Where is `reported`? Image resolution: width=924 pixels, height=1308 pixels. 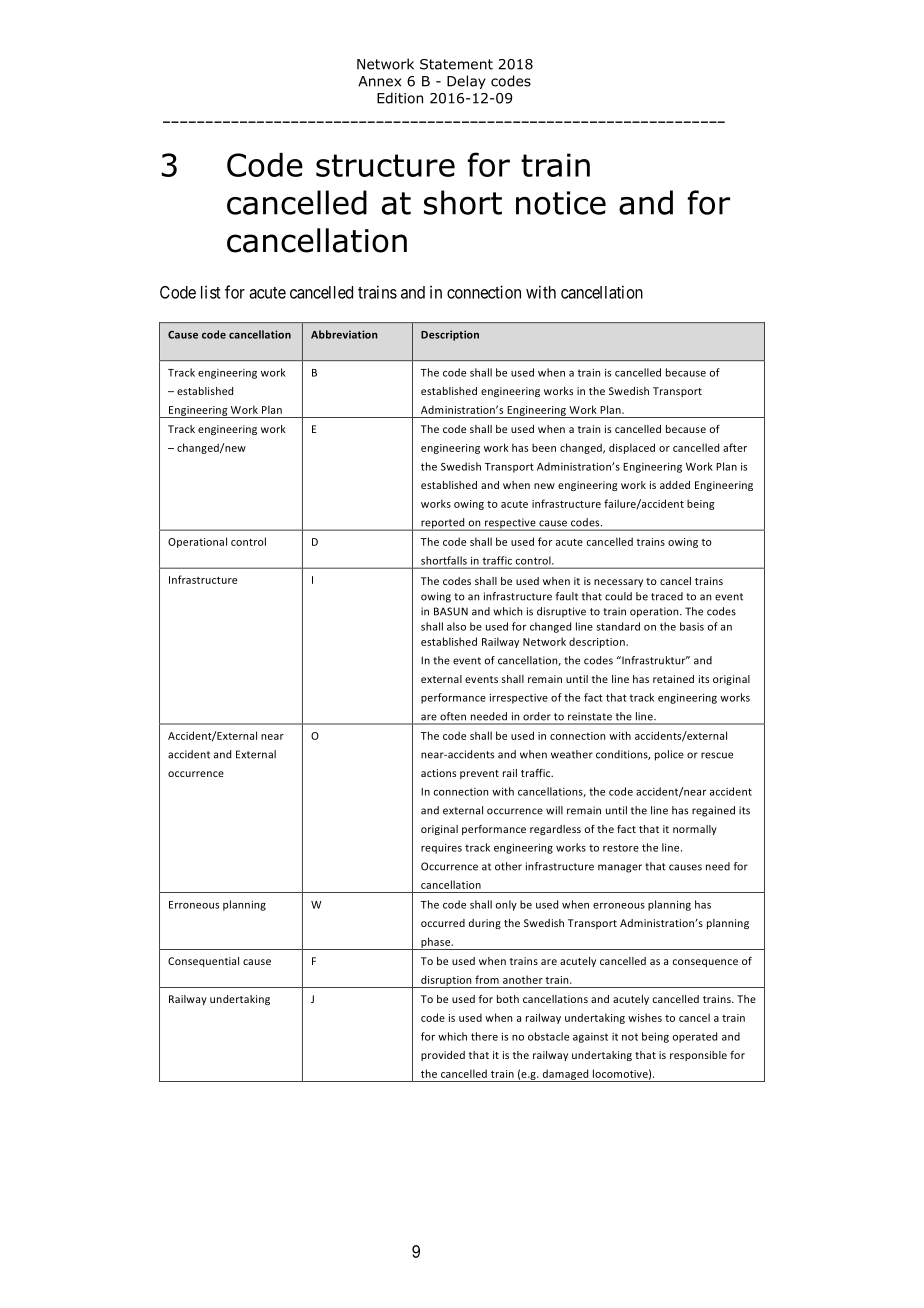 reported is located at coordinates (443, 524).
